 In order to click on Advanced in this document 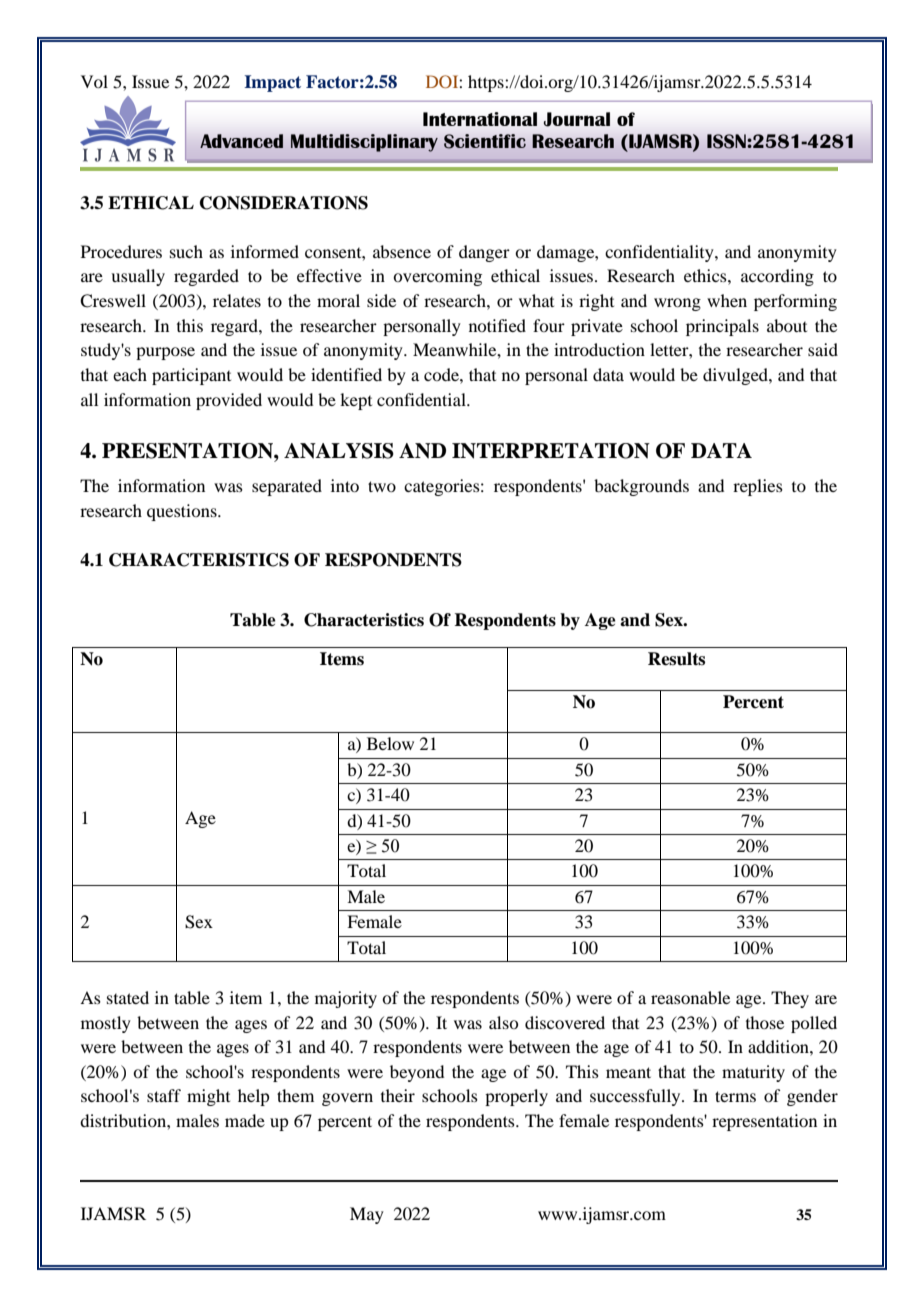, I will do `click(241, 141)`.
